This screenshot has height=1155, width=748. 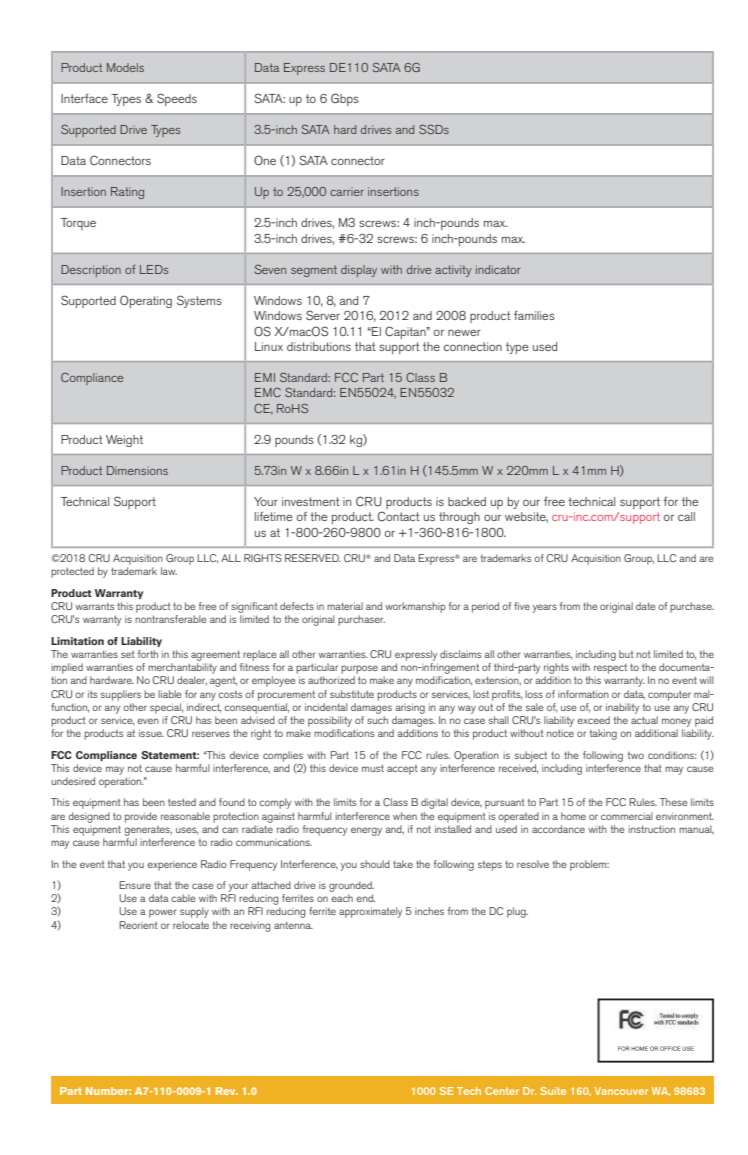 What do you see at coordinates (148, 654) in the screenshot?
I see `forth` at bounding box center [148, 654].
